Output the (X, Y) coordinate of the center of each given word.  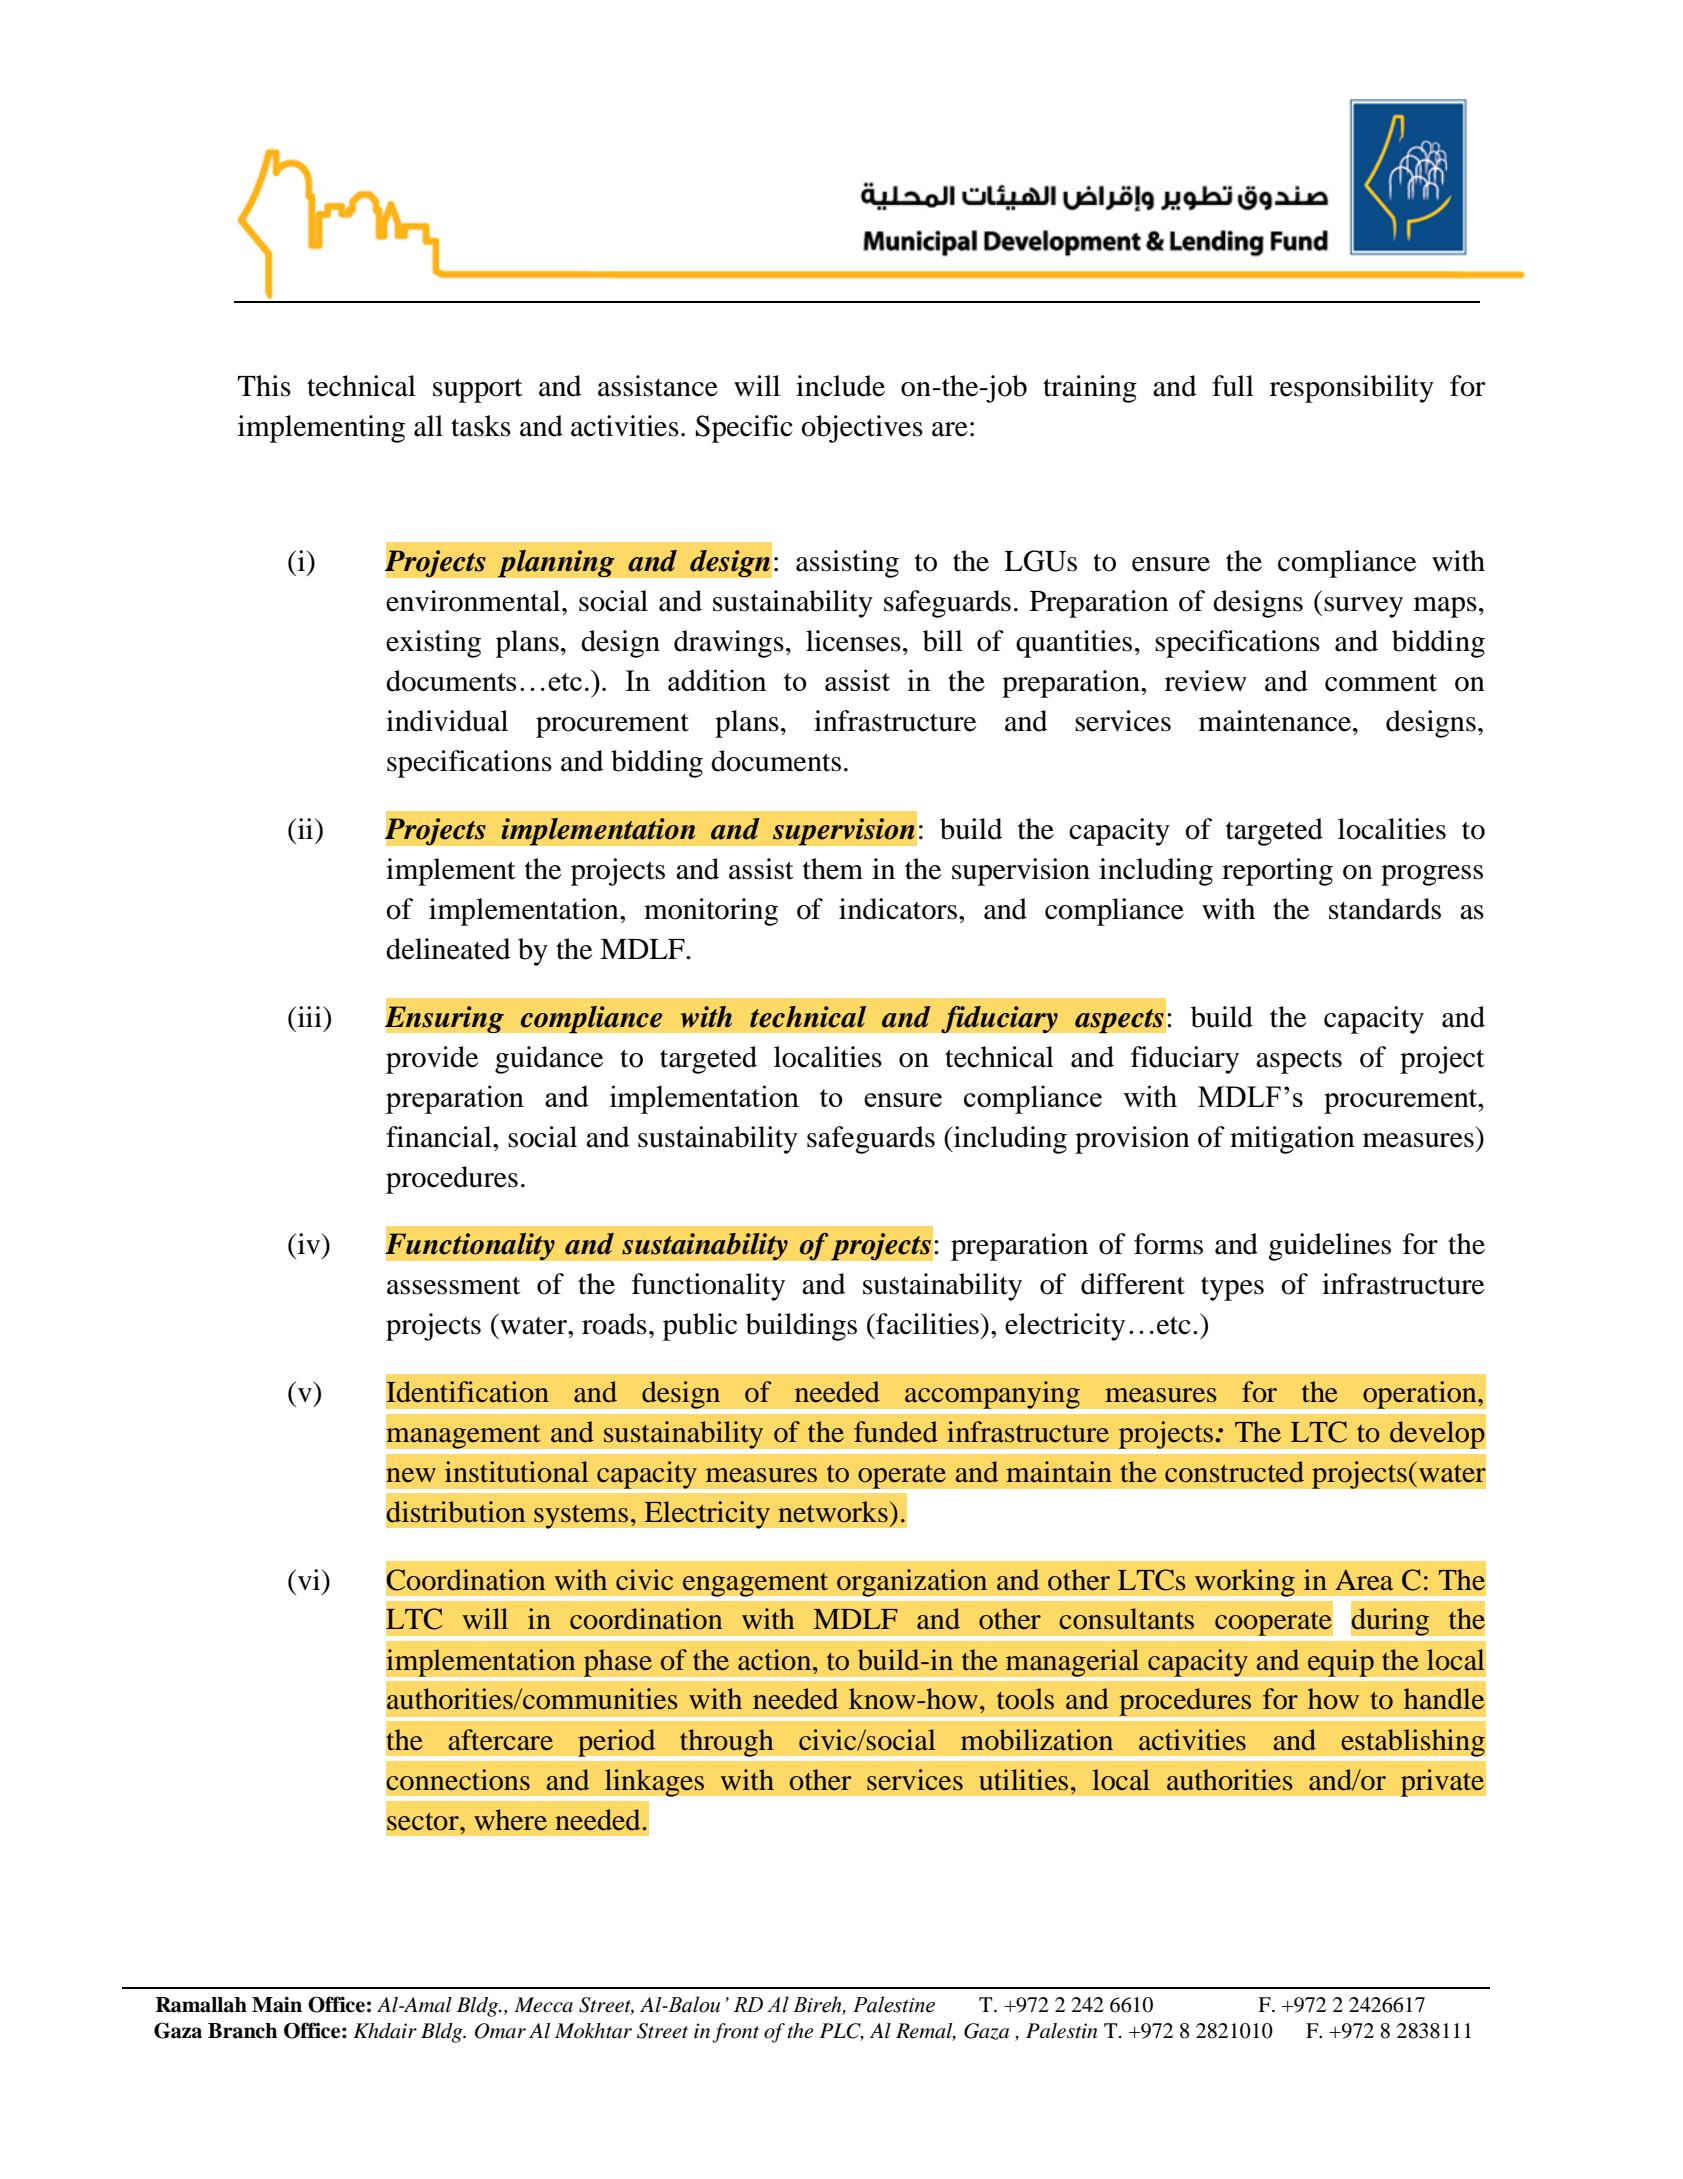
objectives (862, 429)
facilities (926, 1324)
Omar (500, 2031)
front (735, 2033)
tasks (481, 426)
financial (440, 1137)
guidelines (1329, 1247)
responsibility (1352, 389)
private (1442, 1783)
